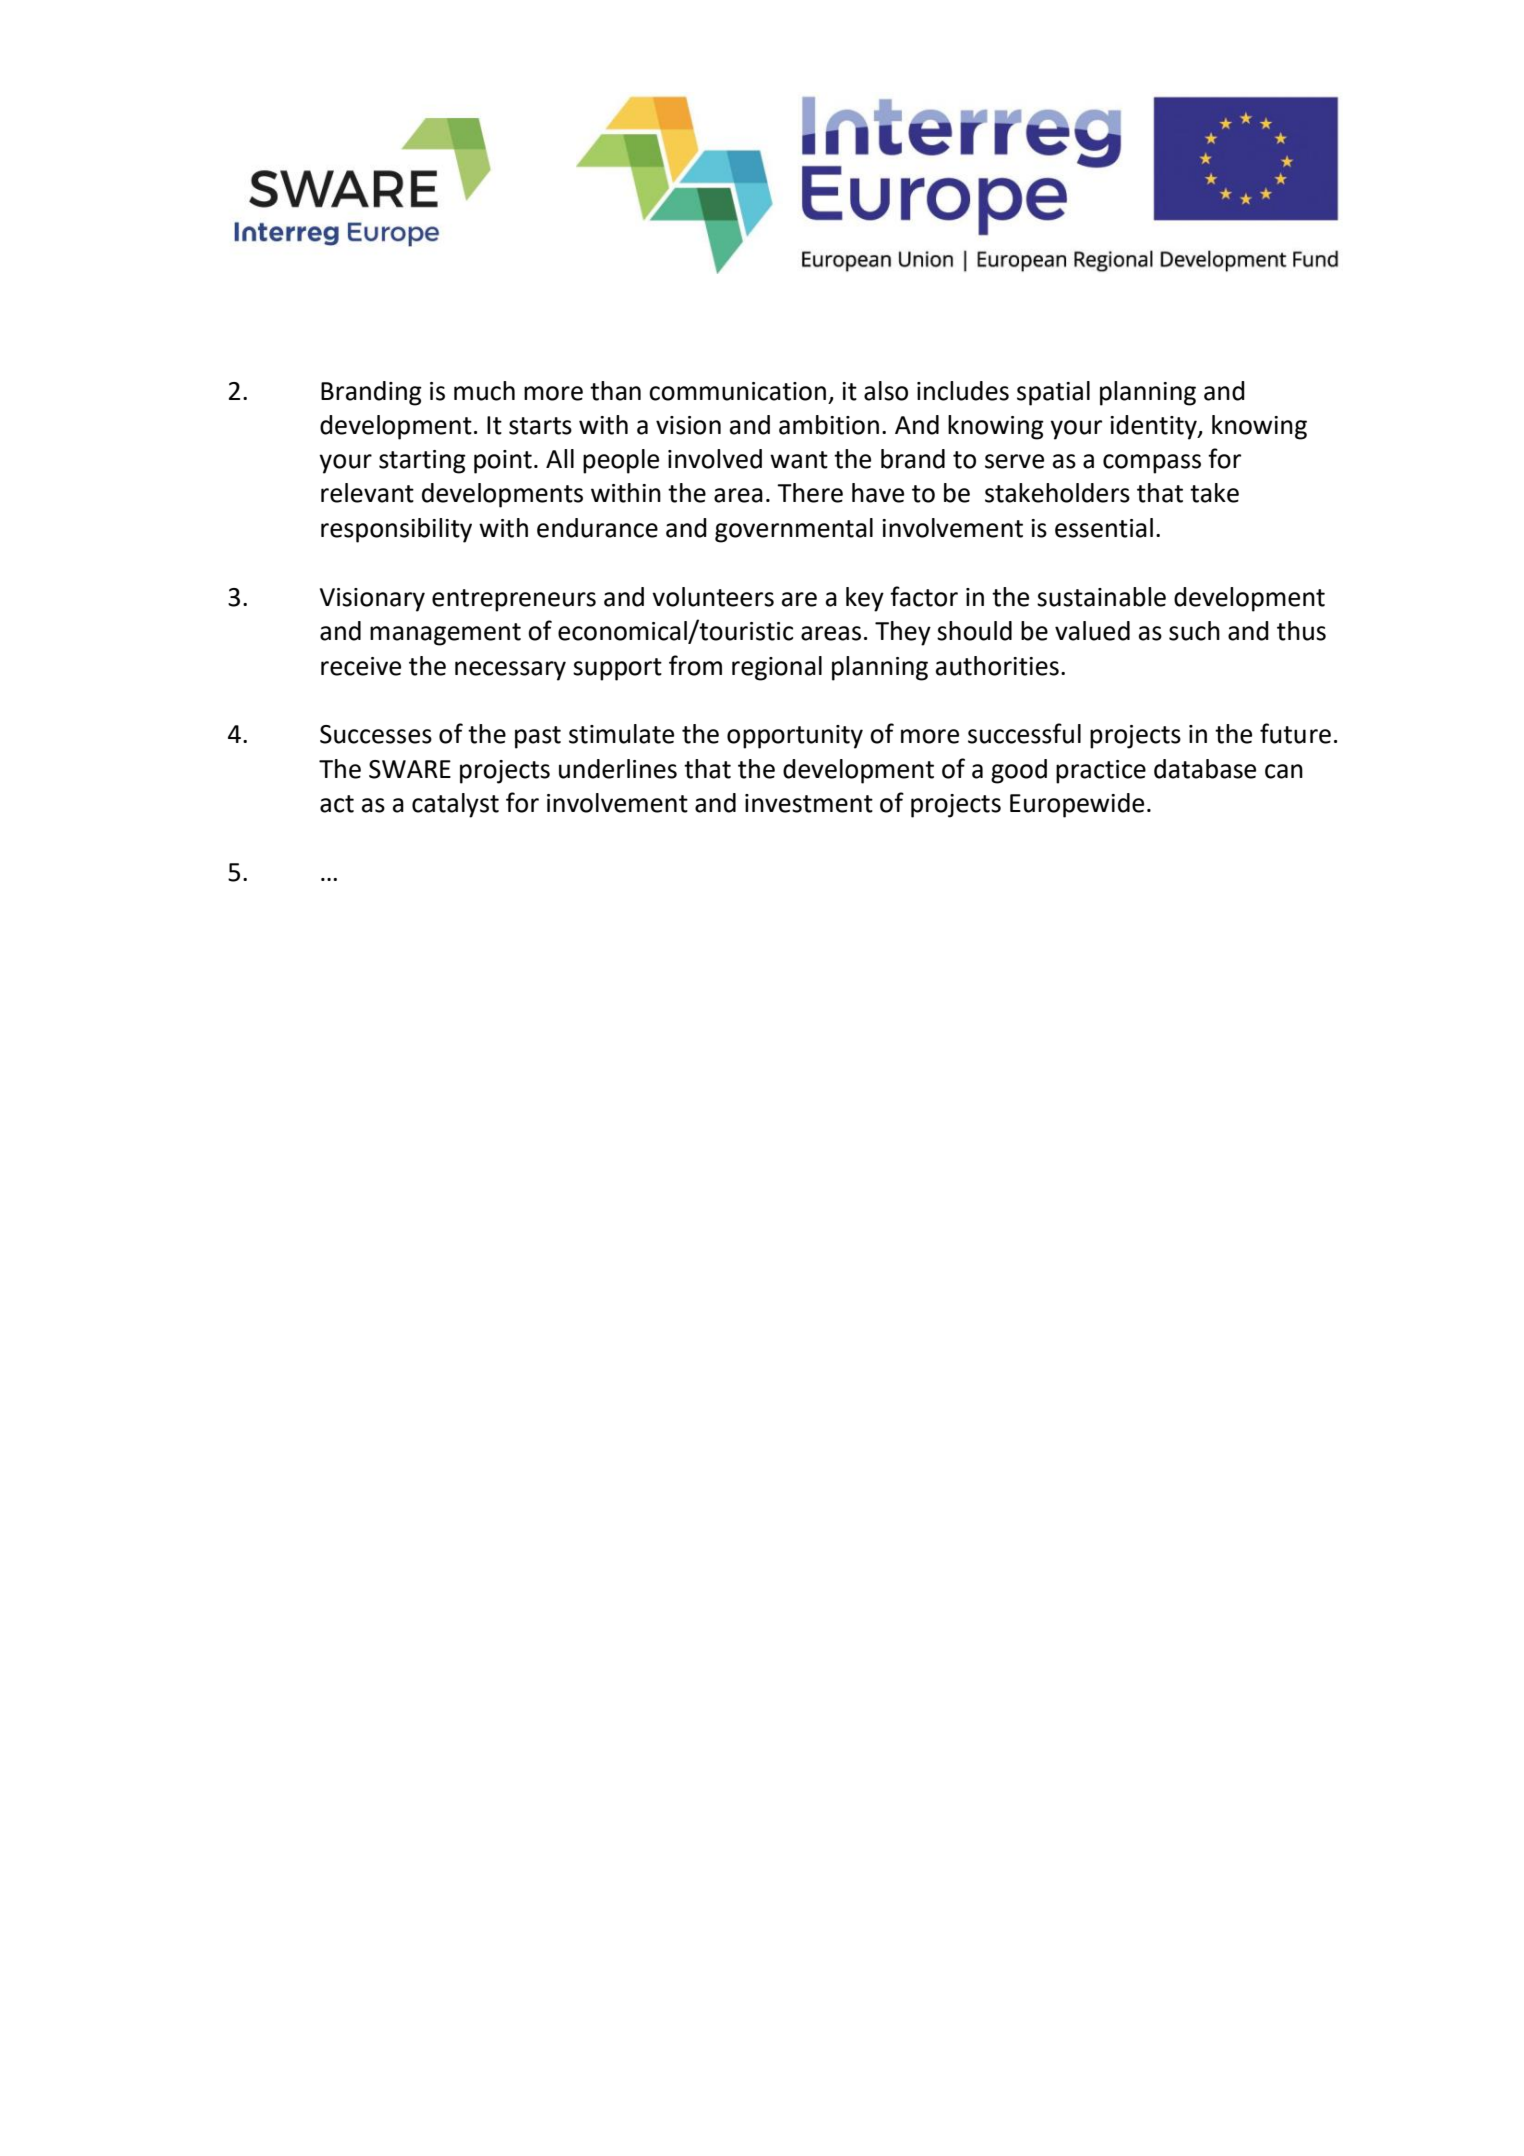  Describe the element at coordinates (510, 671) in the screenshot. I see `necessary` at that location.
